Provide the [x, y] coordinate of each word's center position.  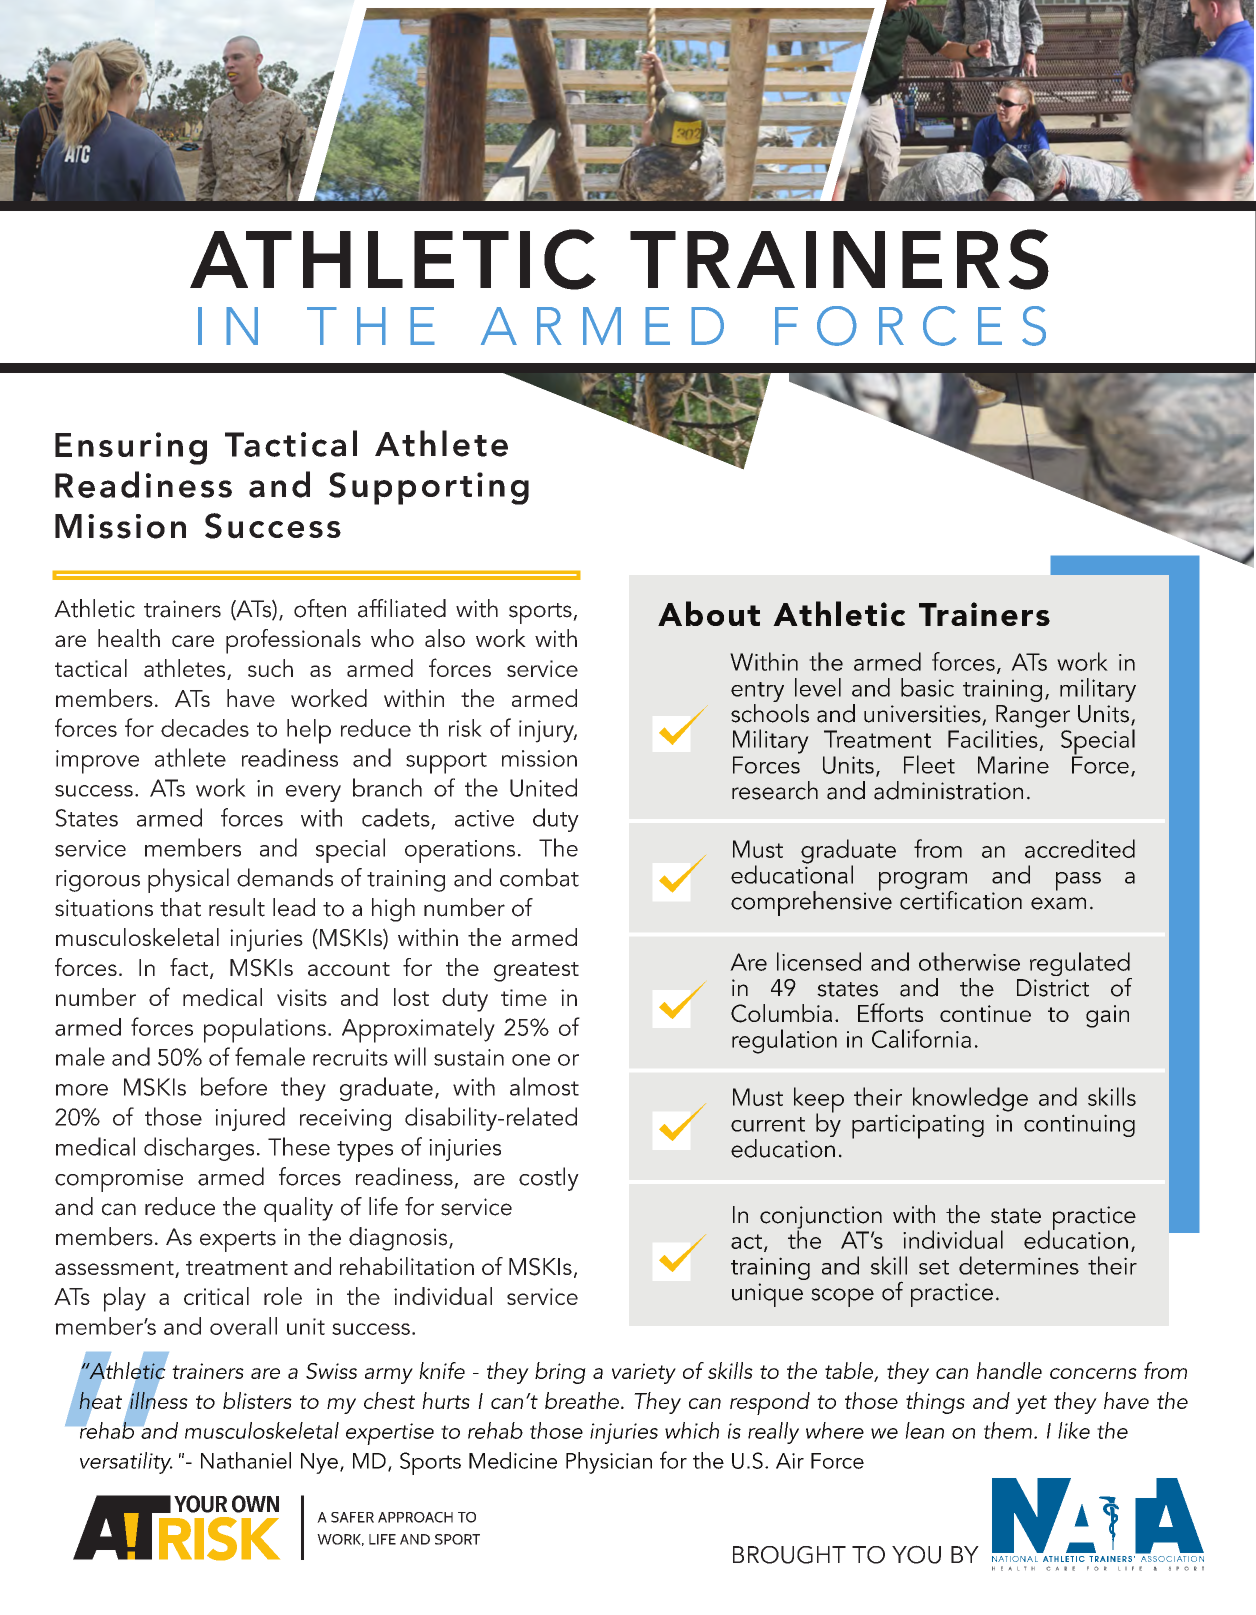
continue [985, 1013]
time [524, 997]
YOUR [200, 1504]
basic [927, 687]
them [1008, 1430]
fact [190, 968]
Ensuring [131, 448]
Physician [609, 1463]
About [709, 613]
